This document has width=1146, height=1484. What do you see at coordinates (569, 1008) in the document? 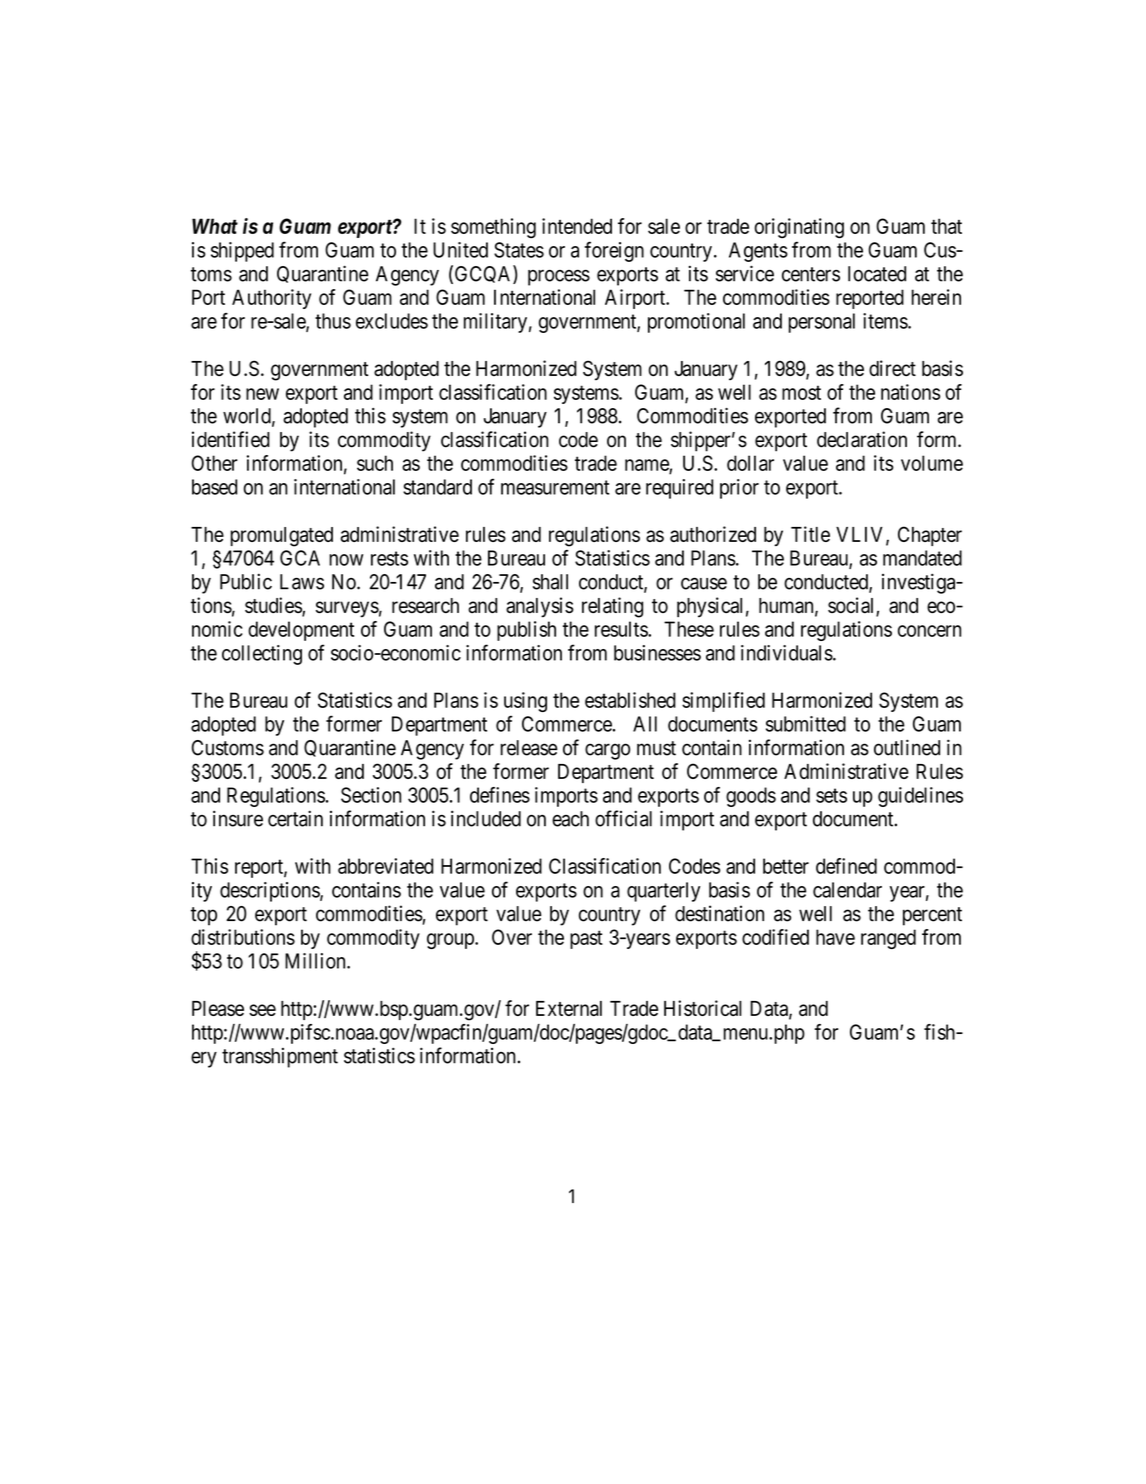
I see `External` at bounding box center [569, 1008].
